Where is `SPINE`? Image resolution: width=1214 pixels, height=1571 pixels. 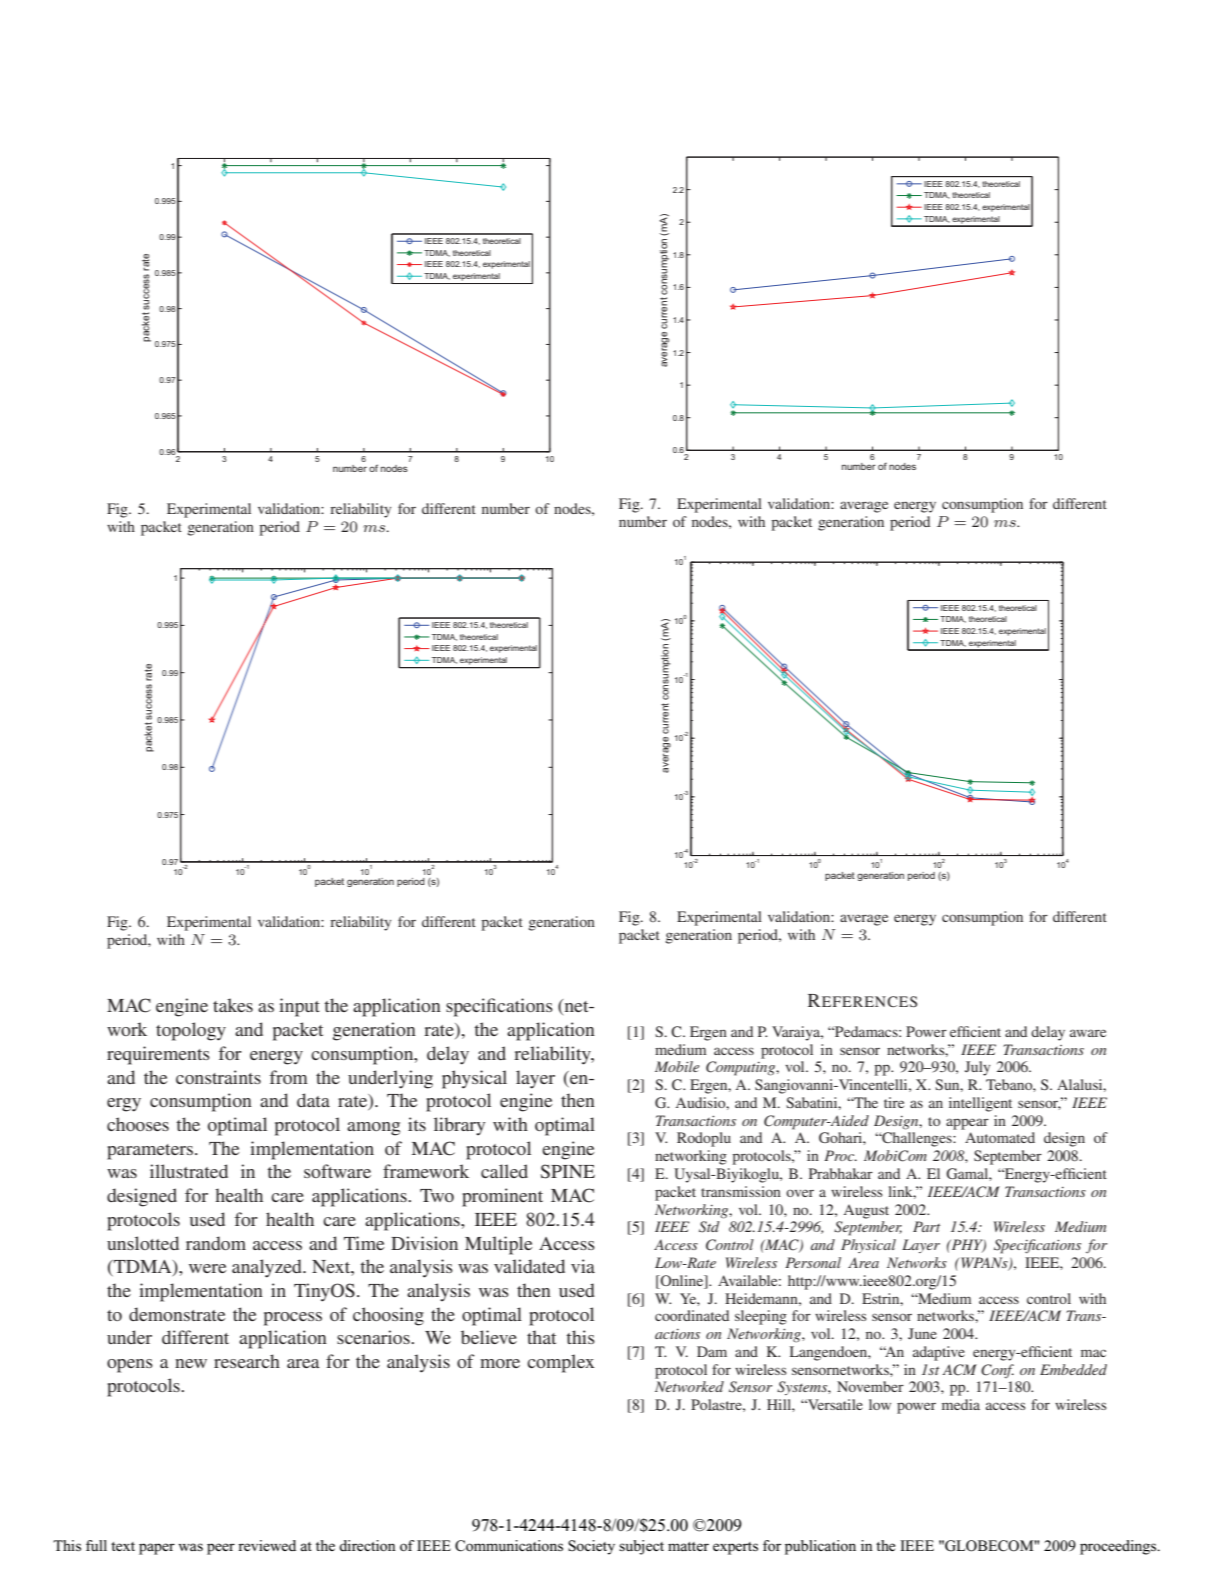
SPINE is located at coordinates (568, 1171).
